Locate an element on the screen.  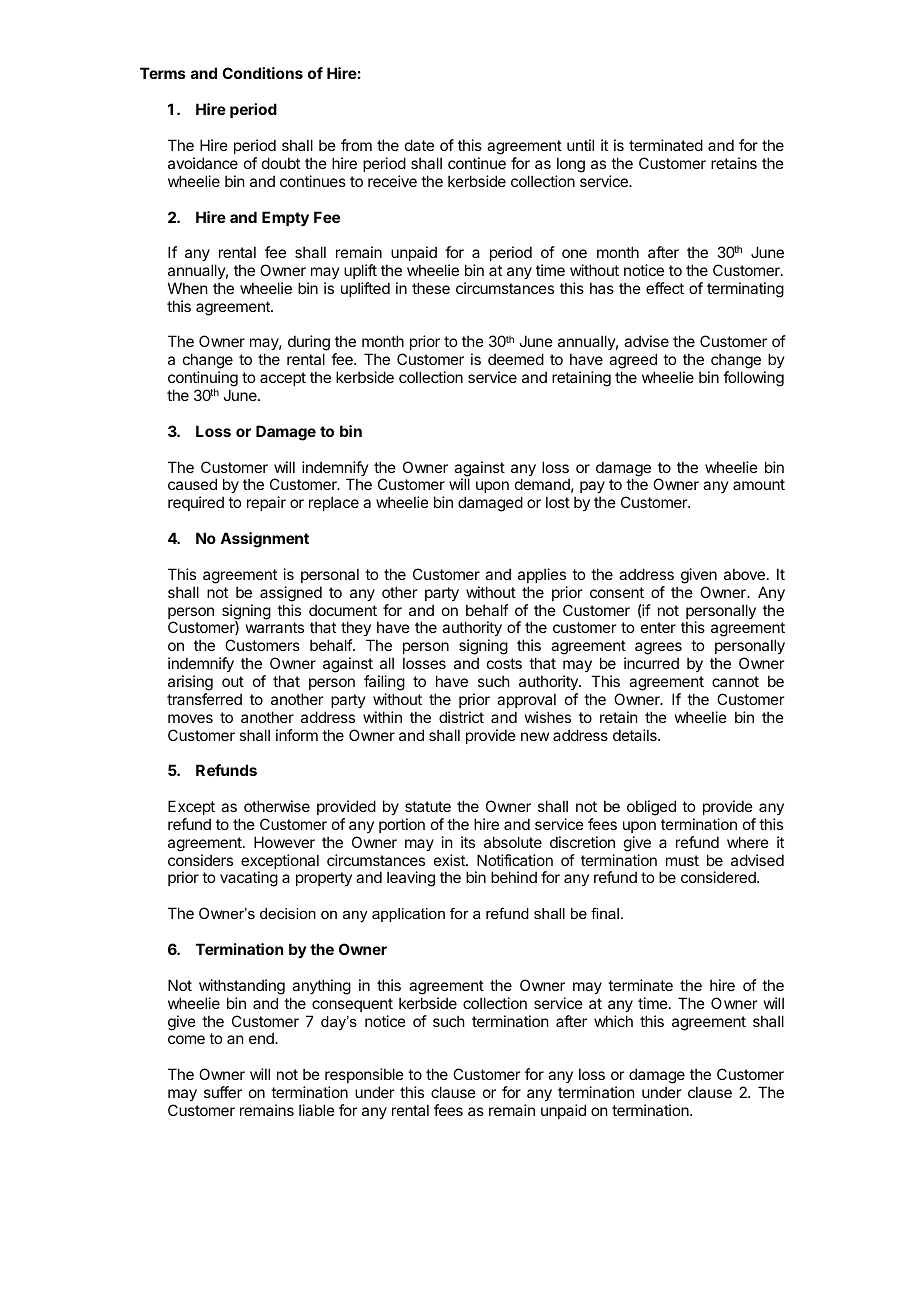
its is located at coordinates (468, 842).
